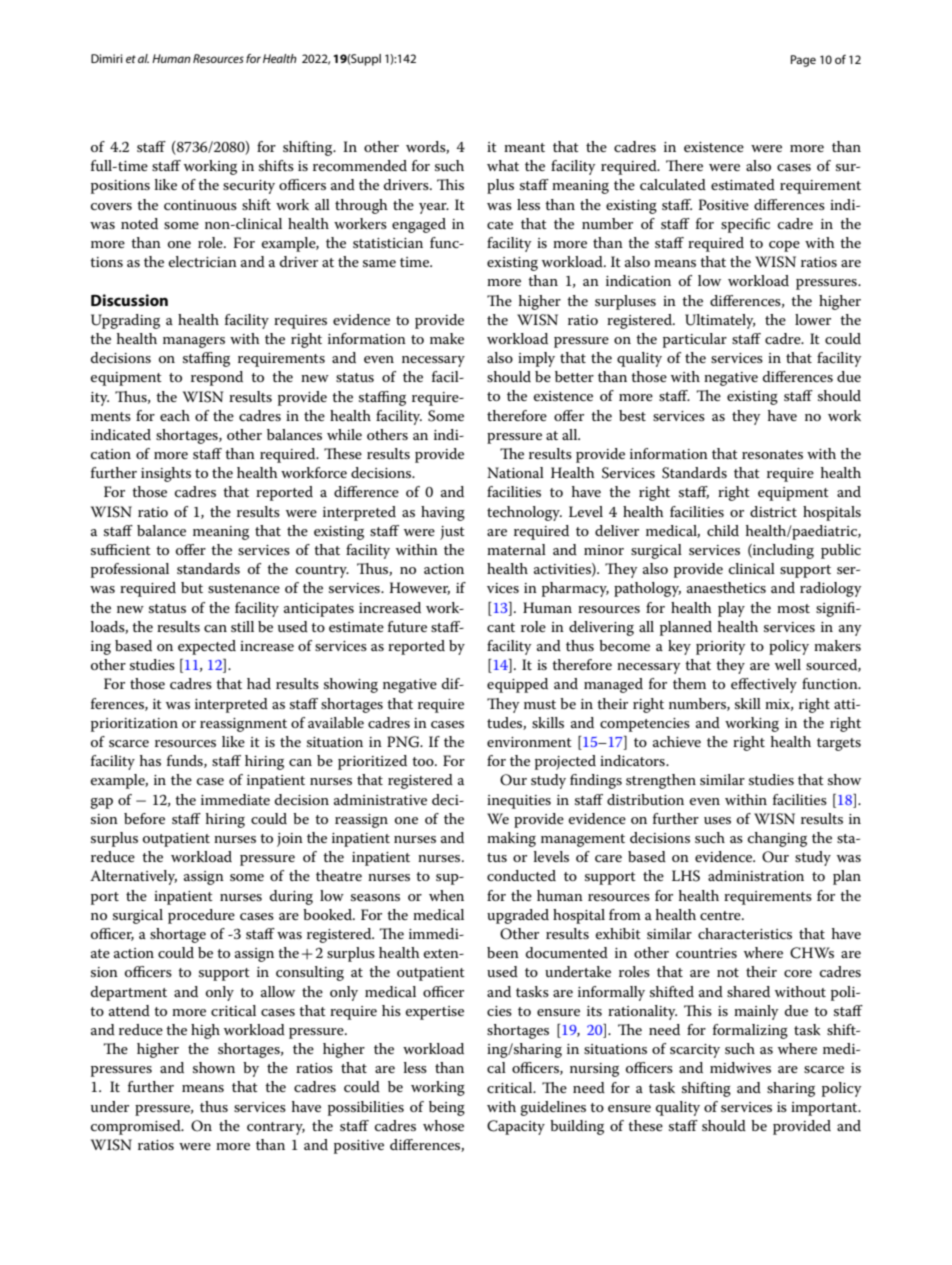 This page has width=952, height=1265. Describe the element at coordinates (720, 321) in the page. I see `Ultimately` at that location.
